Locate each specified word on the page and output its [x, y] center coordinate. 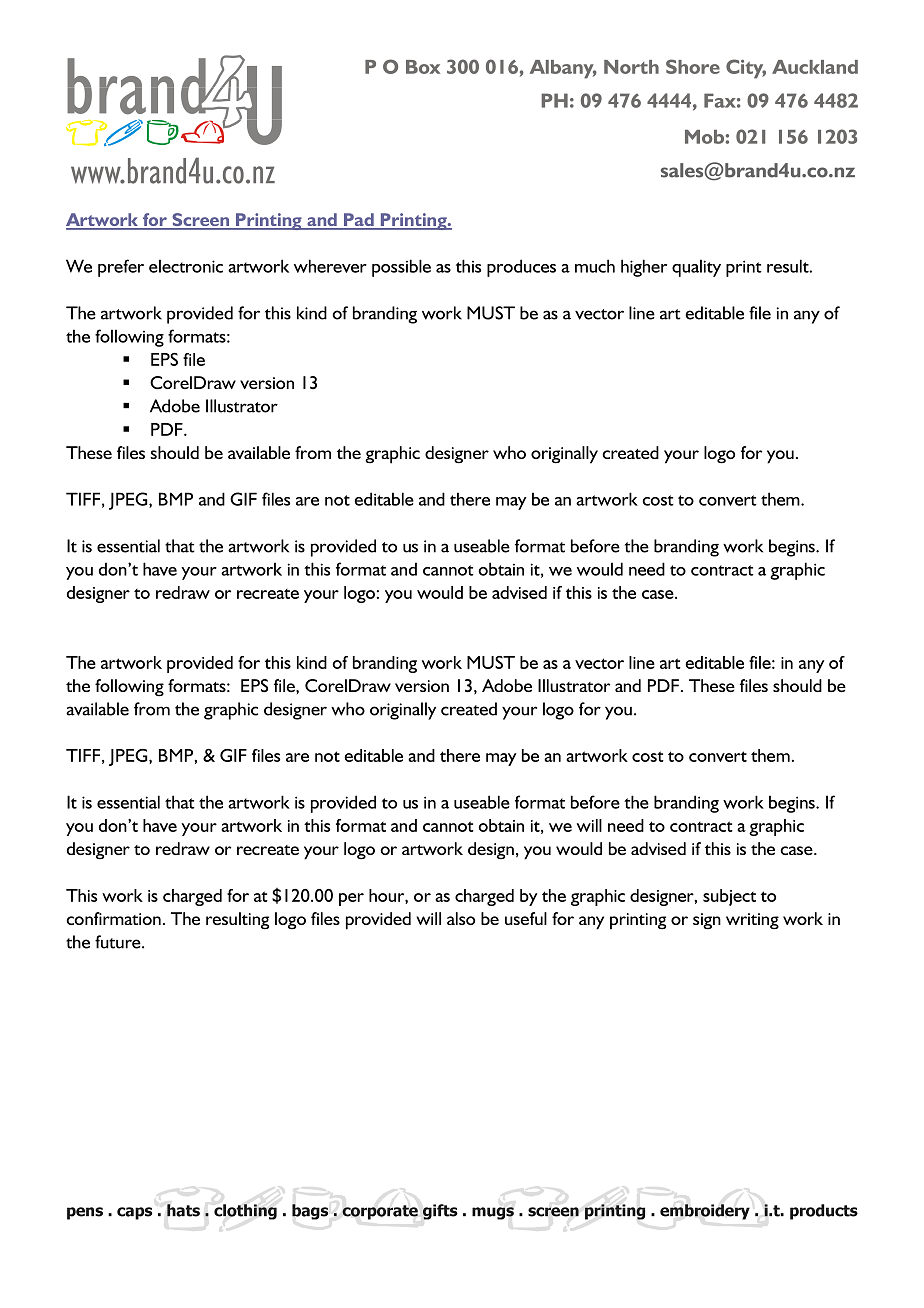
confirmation [113, 918]
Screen [200, 221]
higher [644, 268]
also [461, 918]
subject [729, 897]
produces [521, 268]
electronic [186, 266]
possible [401, 268]
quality [696, 268]
